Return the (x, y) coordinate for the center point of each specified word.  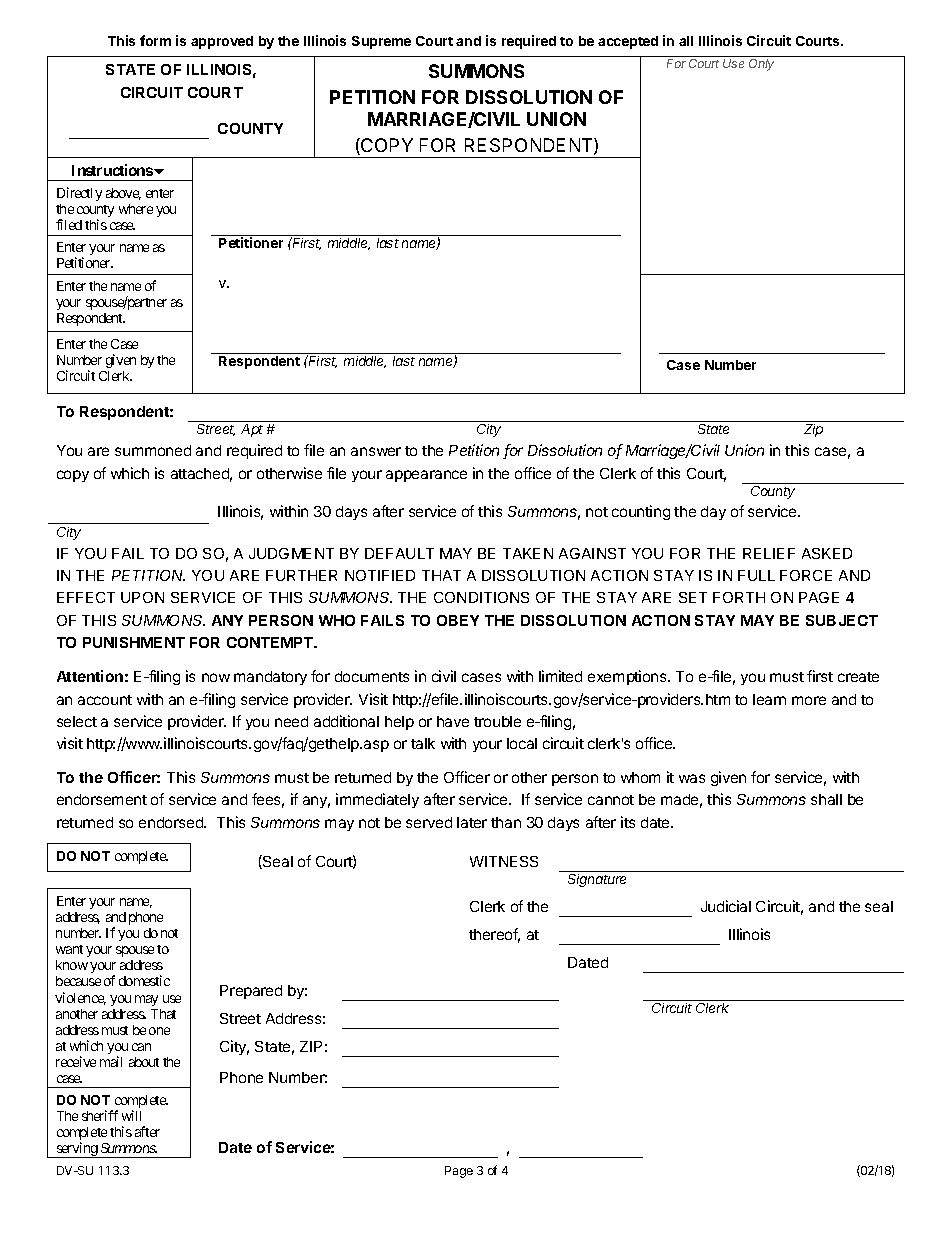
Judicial (726, 906)
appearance (426, 476)
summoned (153, 450)
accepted (628, 42)
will (131, 1115)
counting (641, 512)
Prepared (251, 992)
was (692, 778)
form (155, 40)
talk (423, 743)
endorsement (102, 799)
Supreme (381, 42)
